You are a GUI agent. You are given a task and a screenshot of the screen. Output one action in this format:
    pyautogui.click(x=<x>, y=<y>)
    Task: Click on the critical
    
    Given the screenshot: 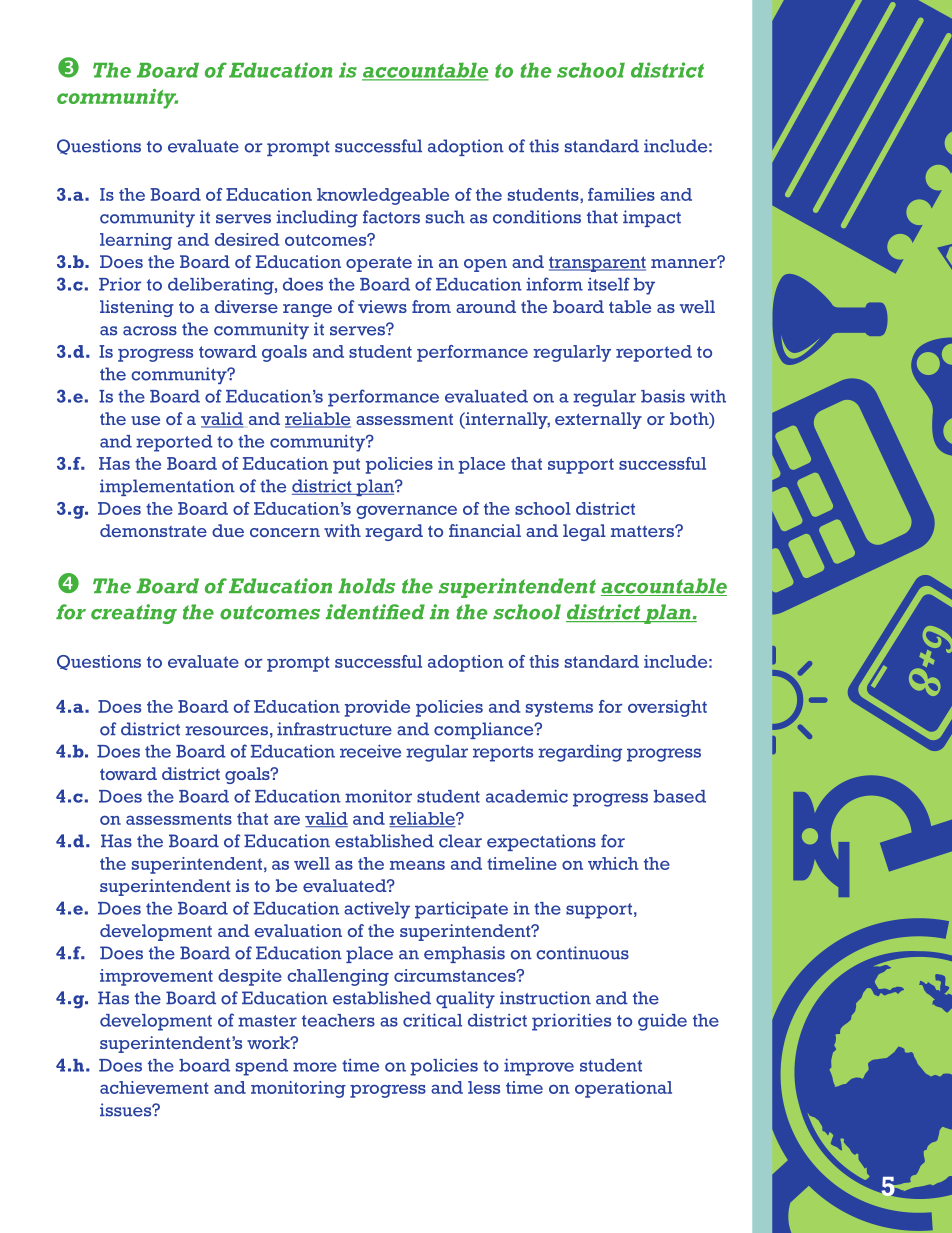 What is the action you would take?
    pyautogui.click(x=432, y=1020)
